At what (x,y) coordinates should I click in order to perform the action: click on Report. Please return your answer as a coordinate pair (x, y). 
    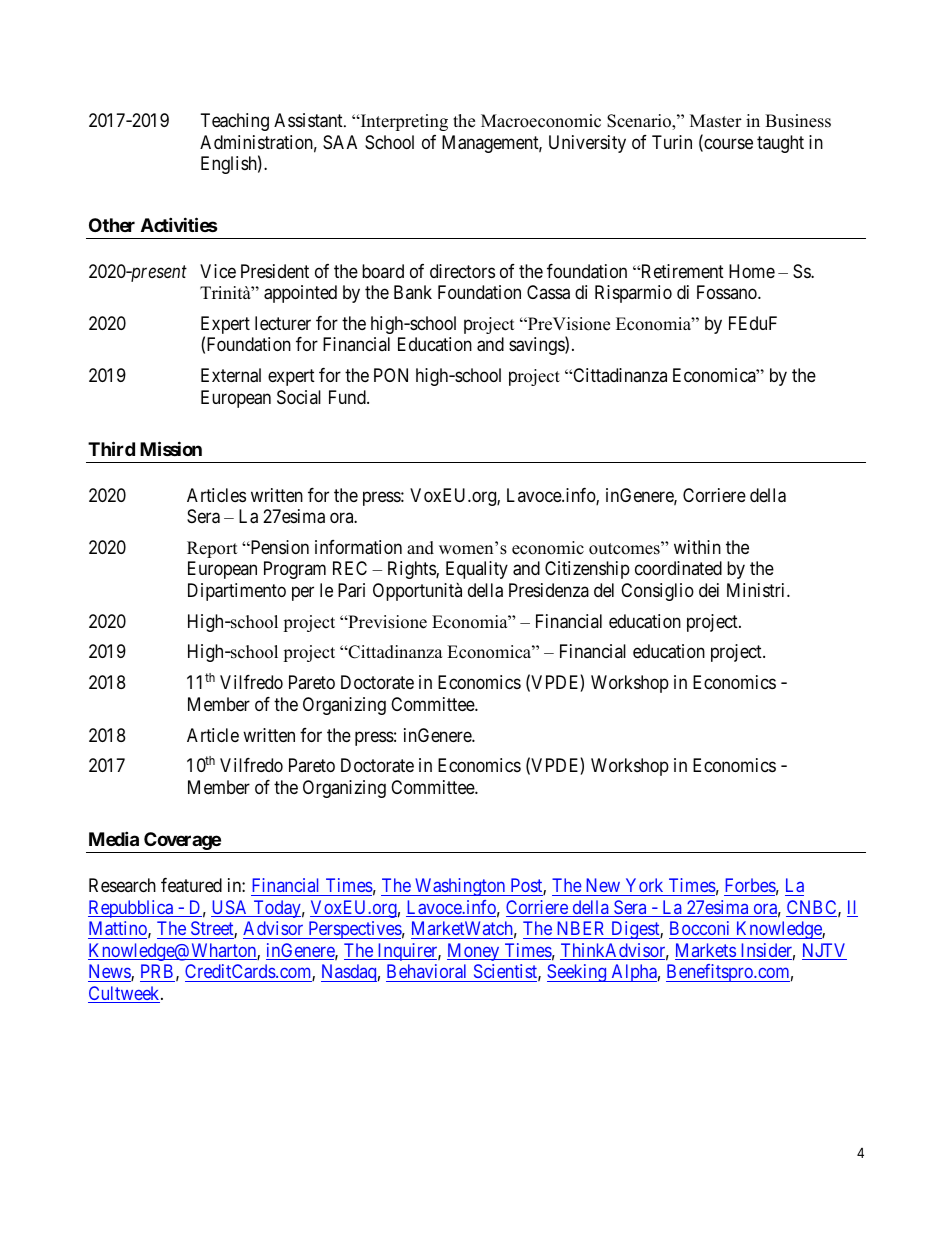
    Looking at the image, I should click on (212, 549).
